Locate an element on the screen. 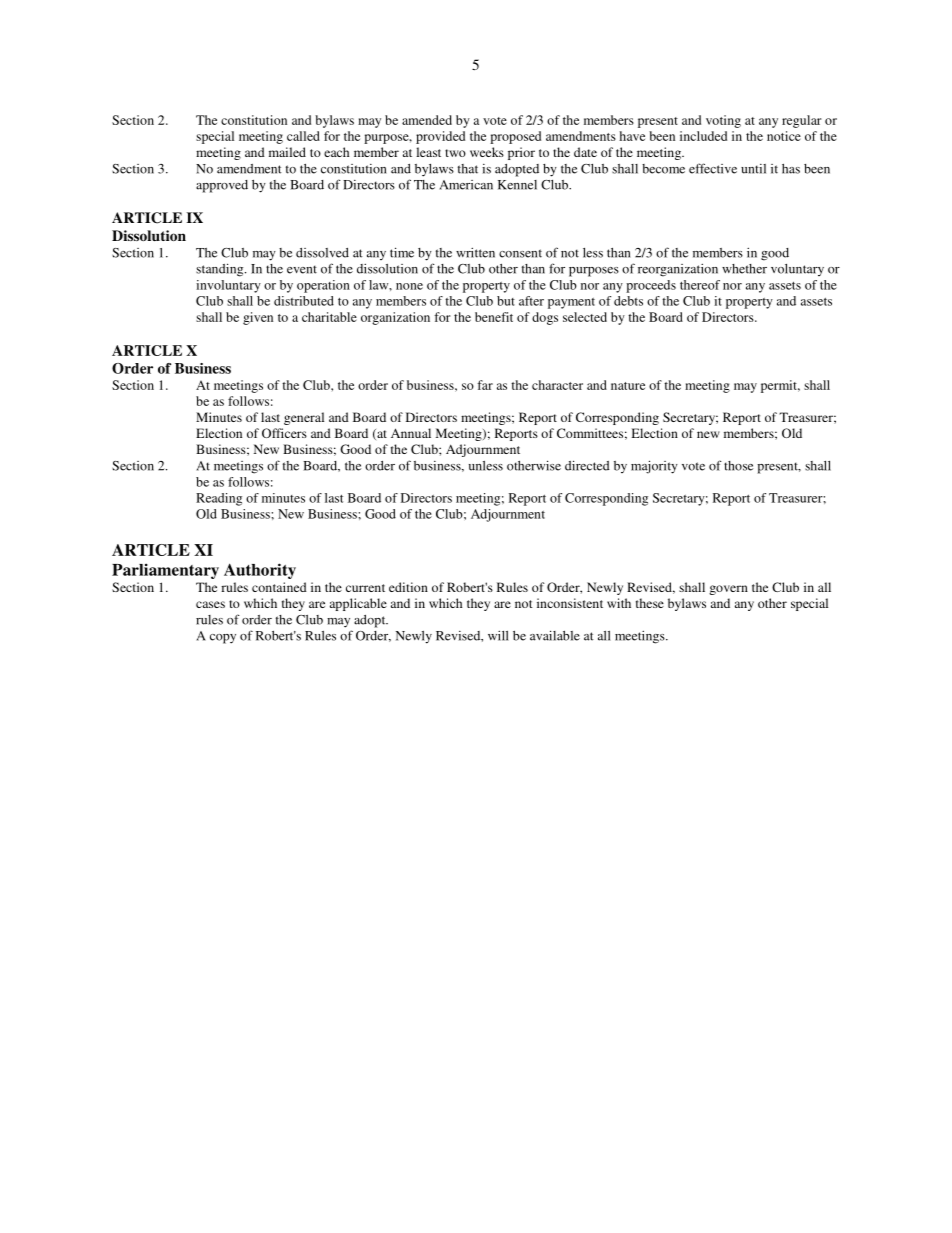  mailed is located at coordinates (287, 152).
